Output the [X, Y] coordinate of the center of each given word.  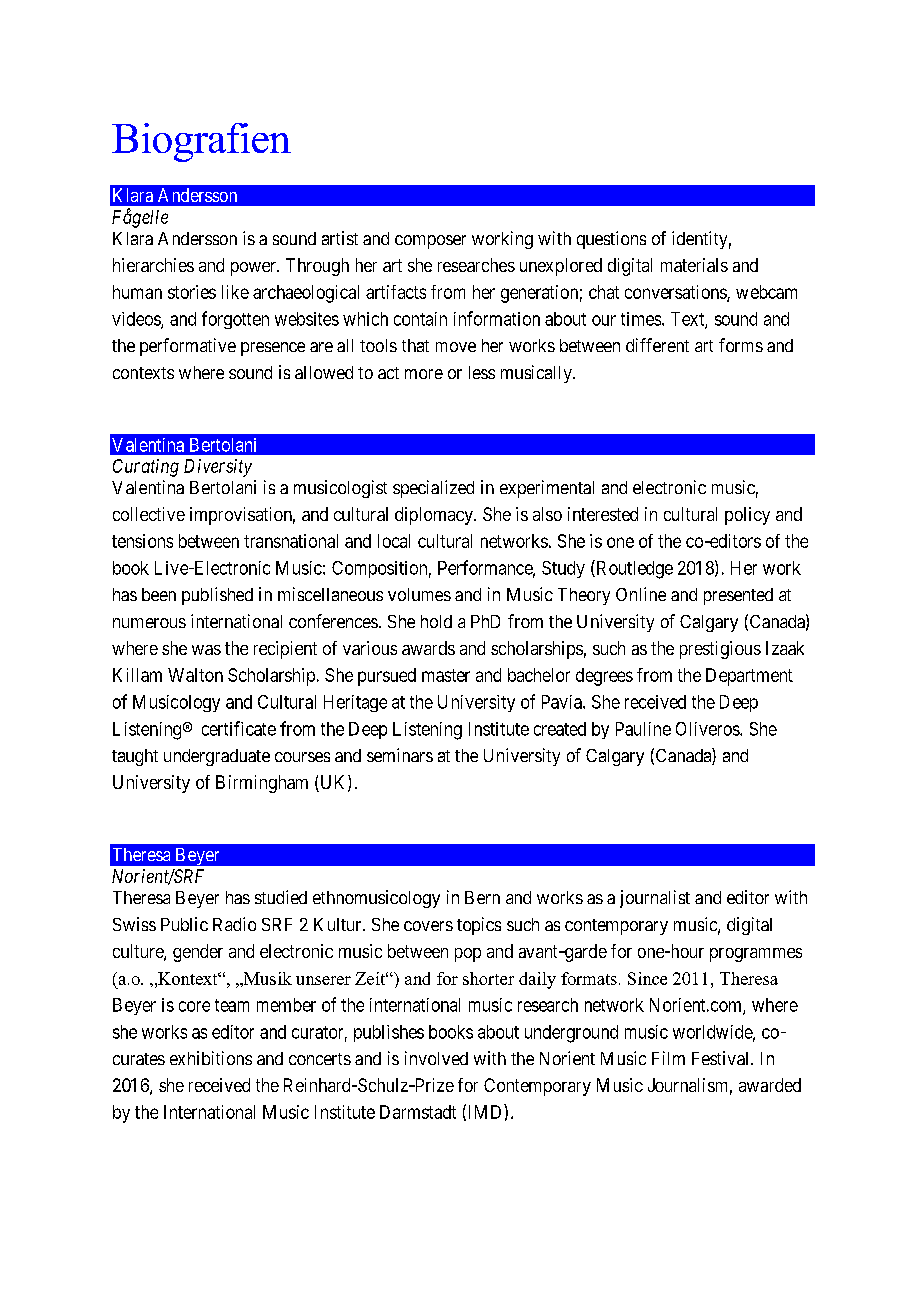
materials [694, 265]
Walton [195, 675]
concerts [320, 1059]
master [446, 675]
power [254, 269]
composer [430, 242]
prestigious [720, 650]
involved [436, 1058]
